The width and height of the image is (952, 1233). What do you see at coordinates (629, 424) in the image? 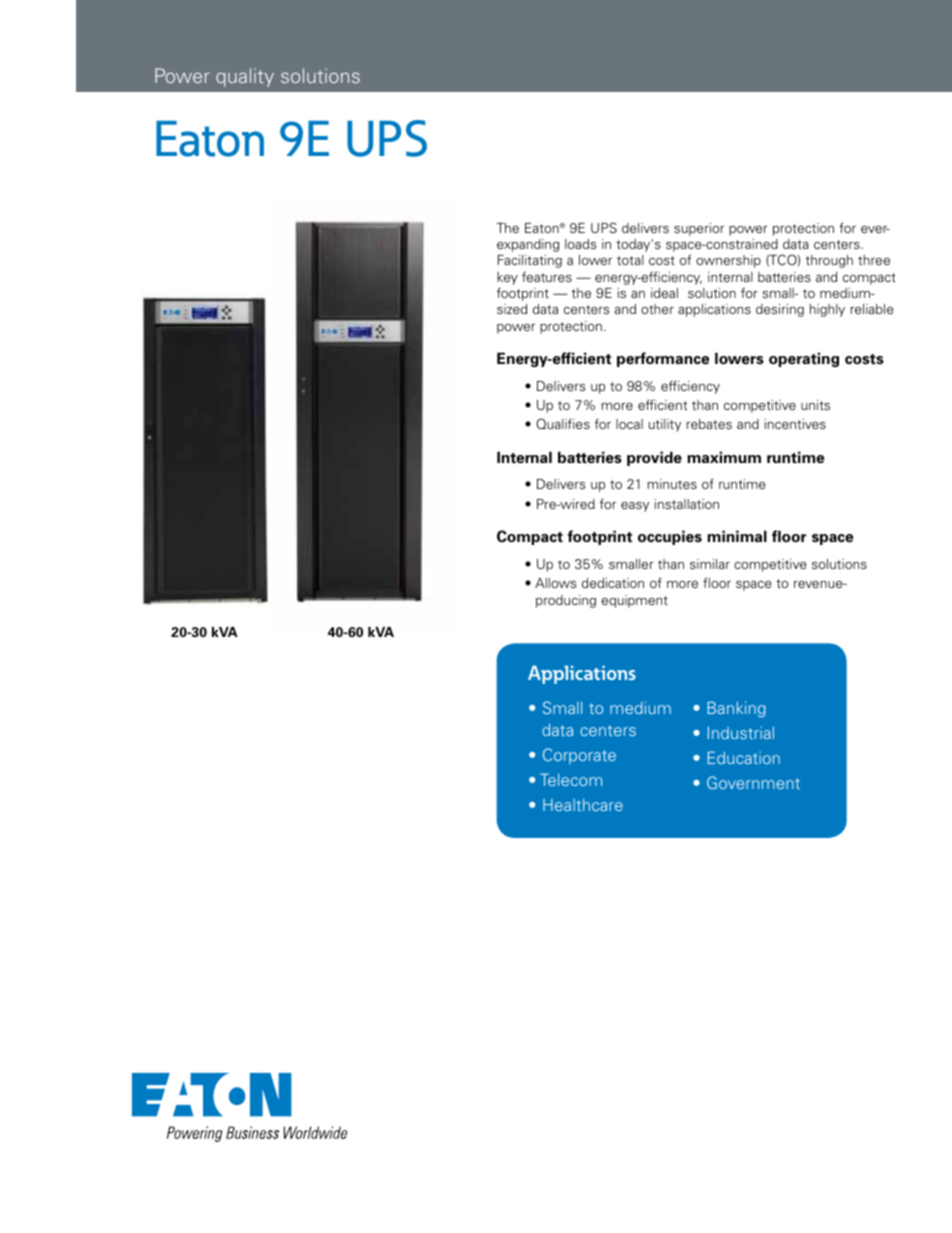
I see `local` at bounding box center [629, 424].
